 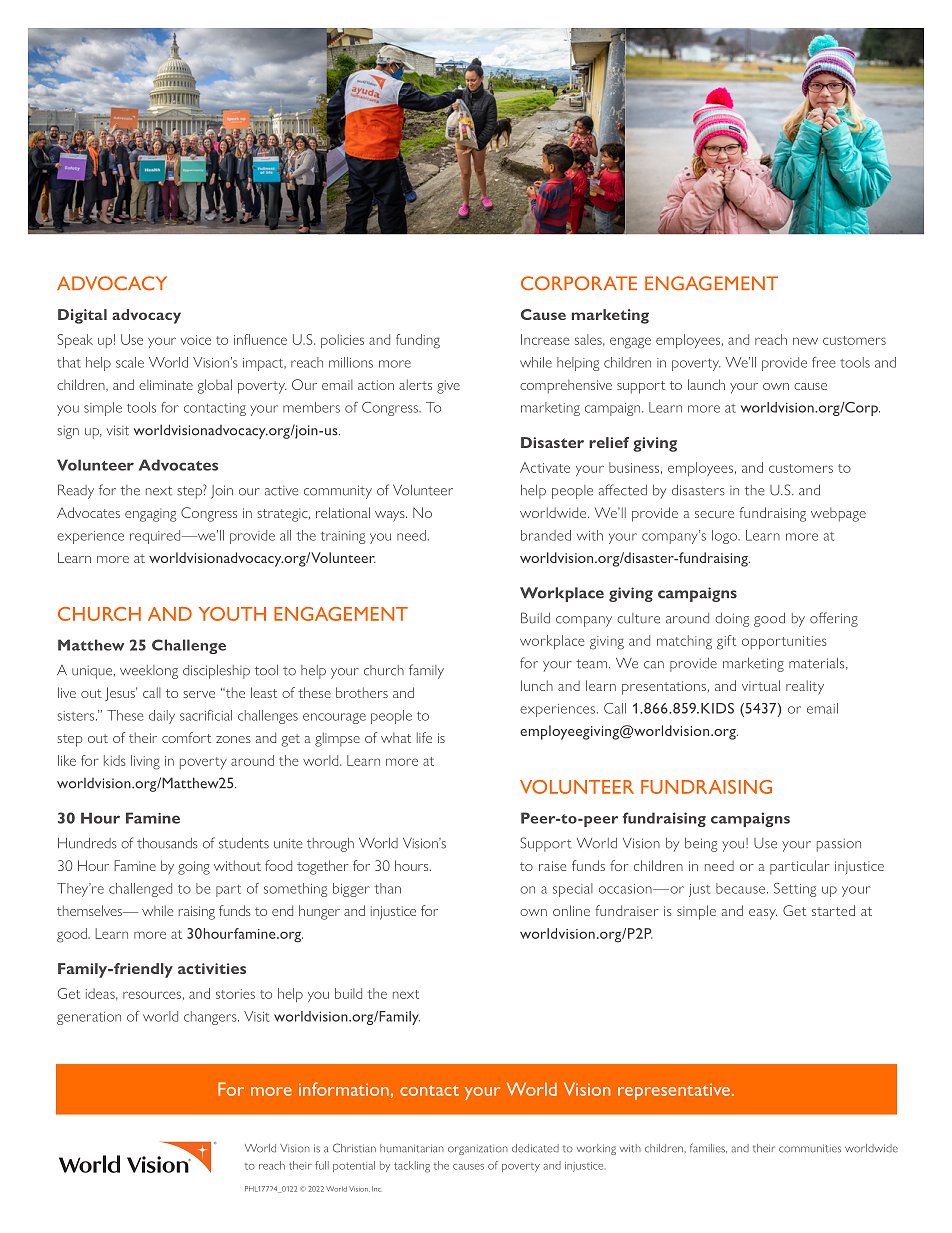 What do you see at coordinates (196, 340) in the page?
I see `voice` at bounding box center [196, 340].
